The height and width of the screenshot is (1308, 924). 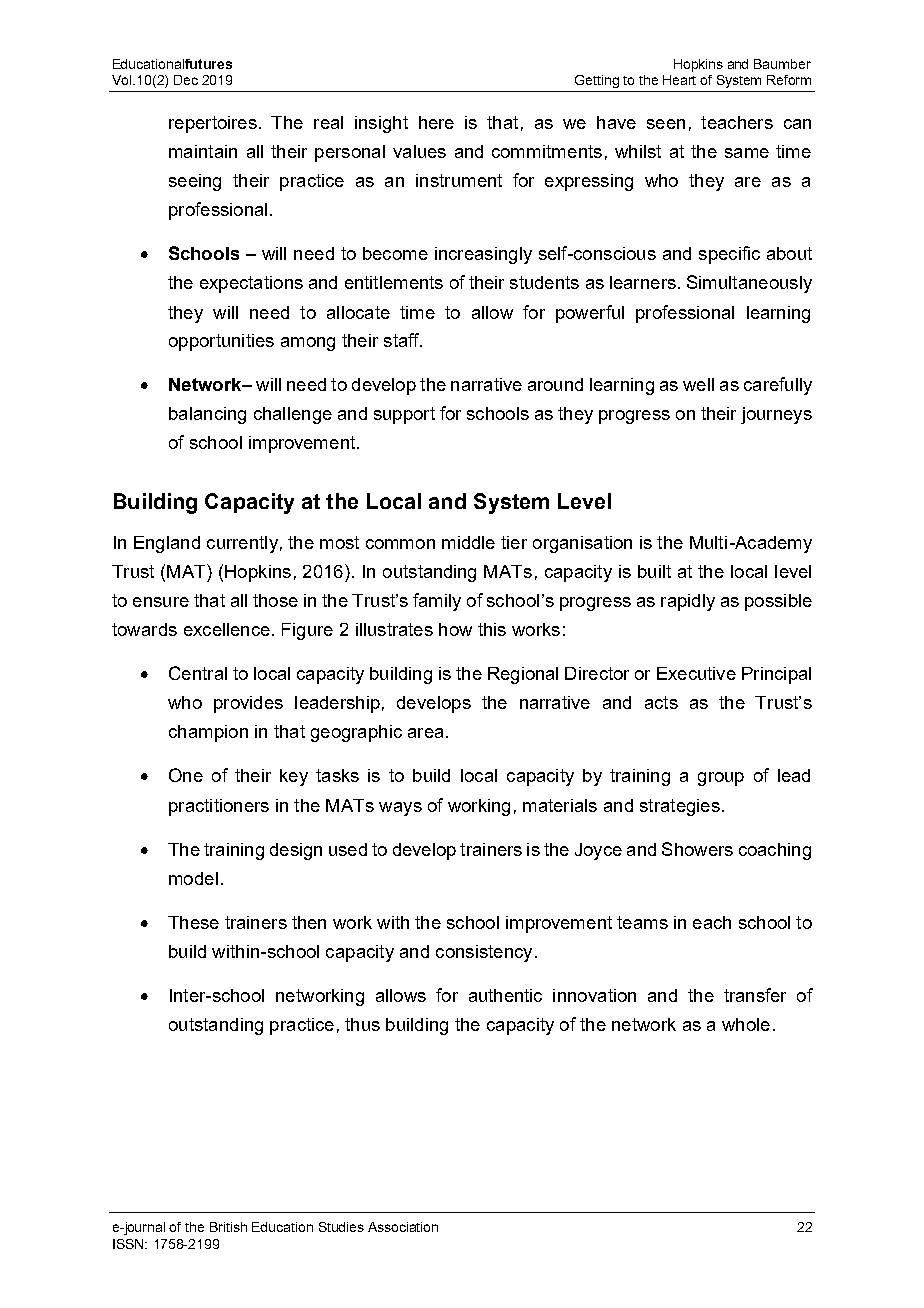 What do you see at coordinates (468, 542) in the screenshot?
I see `middle` at bounding box center [468, 542].
